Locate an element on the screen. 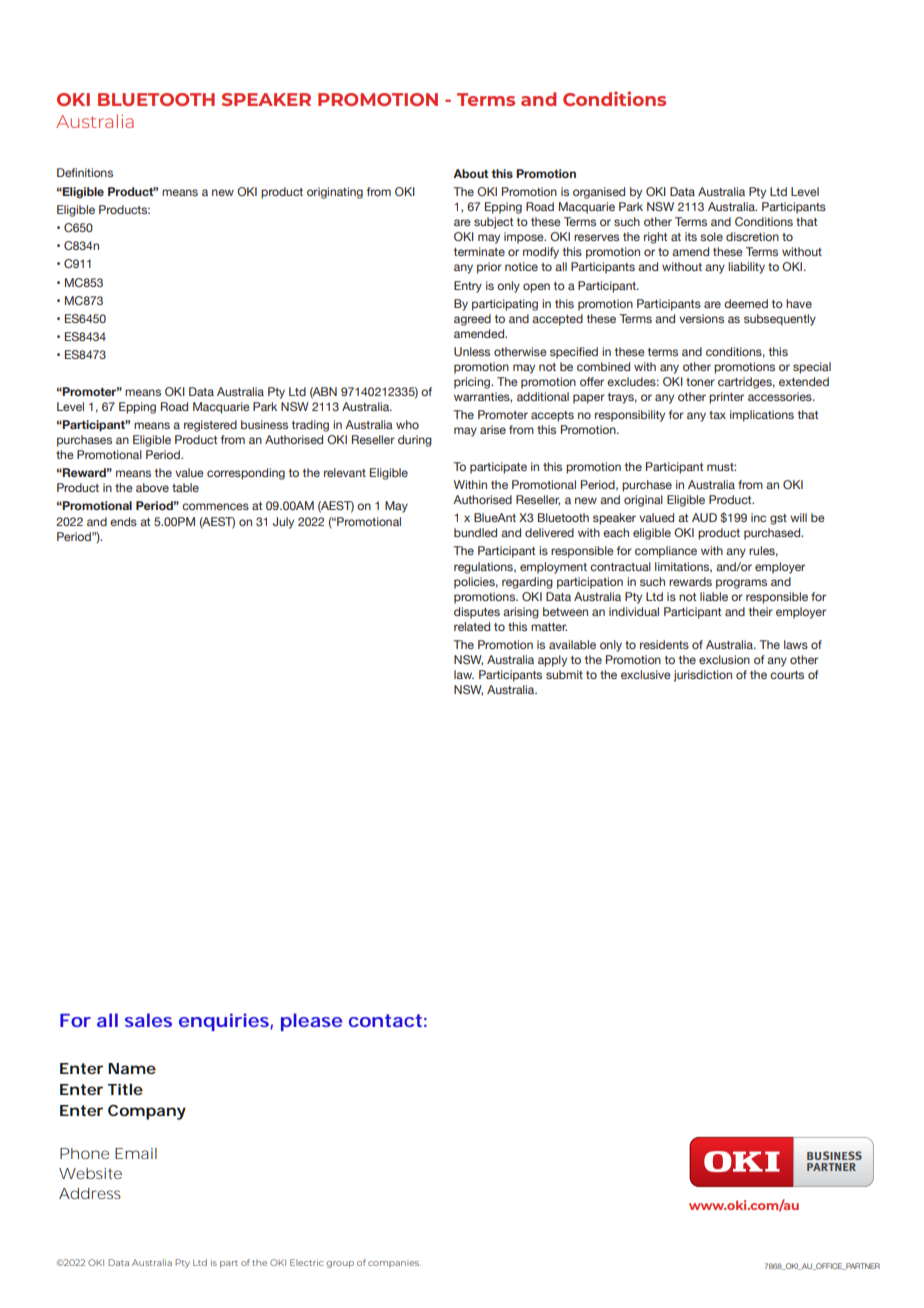 The width and height of the screenshot is (924, 1308). during is located at coordinates (415, 441).
